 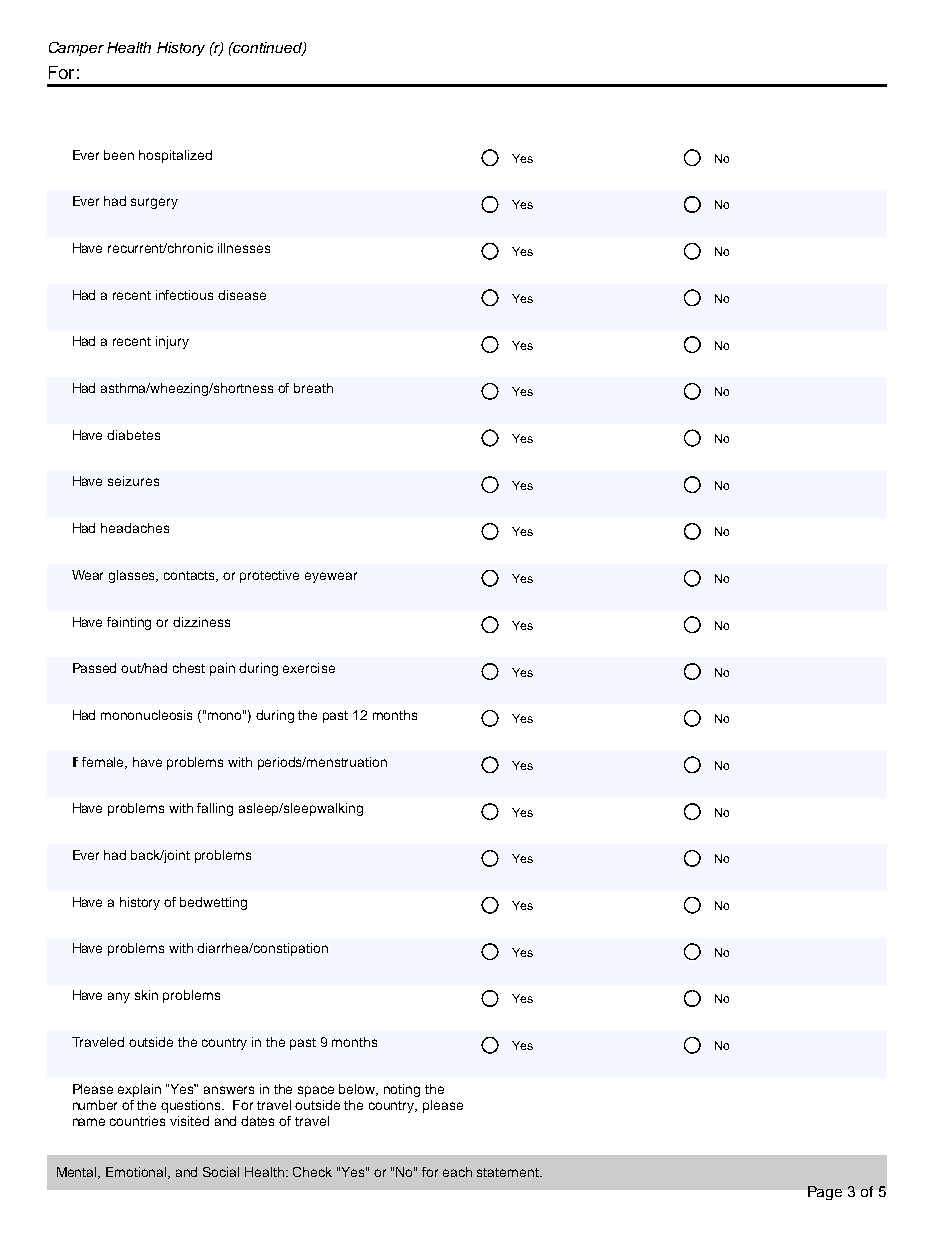 I want to click on disease, so click(x=242, y=295).
